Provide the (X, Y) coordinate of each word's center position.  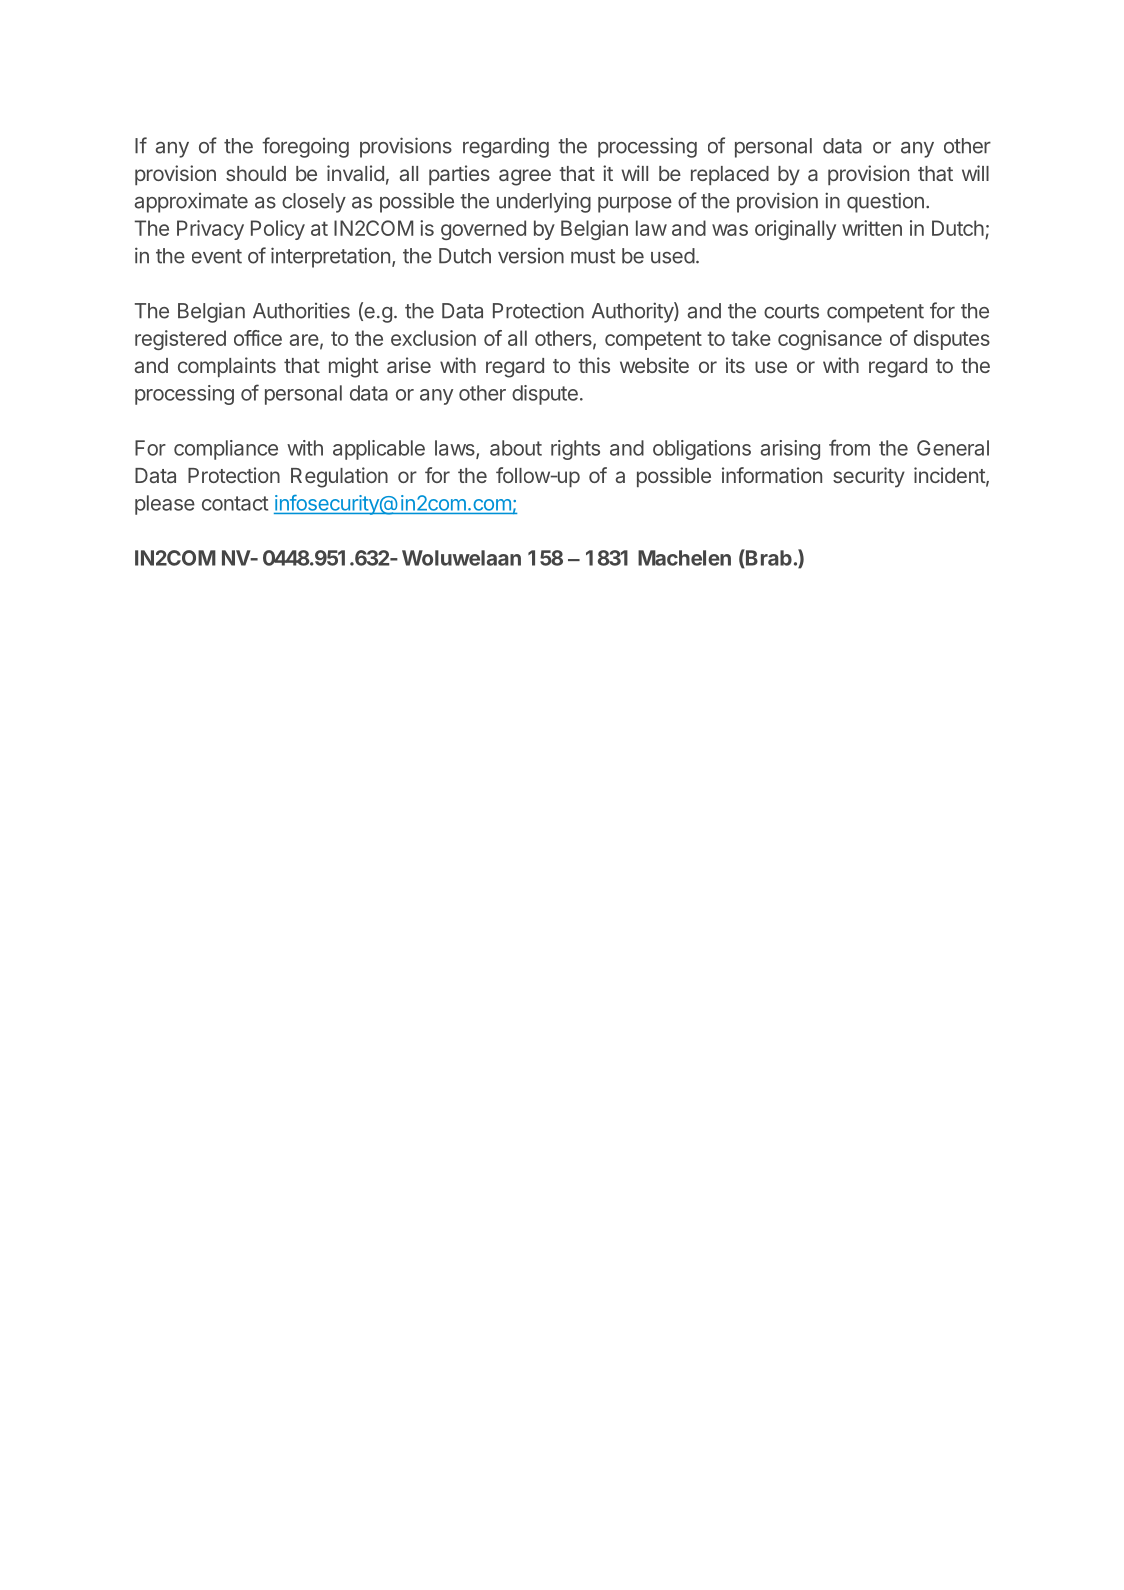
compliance (226, 450)
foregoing (305, 147)
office (258, 338)
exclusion (433, 338)
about (516, 448)
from (849, 447)
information (772, 475)
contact (235, 503)
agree (525, 177)
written (872, 228)
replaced (730, 175)
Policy (278, 230)
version (531, 256)
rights (575, 450)
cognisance (830, 340)
